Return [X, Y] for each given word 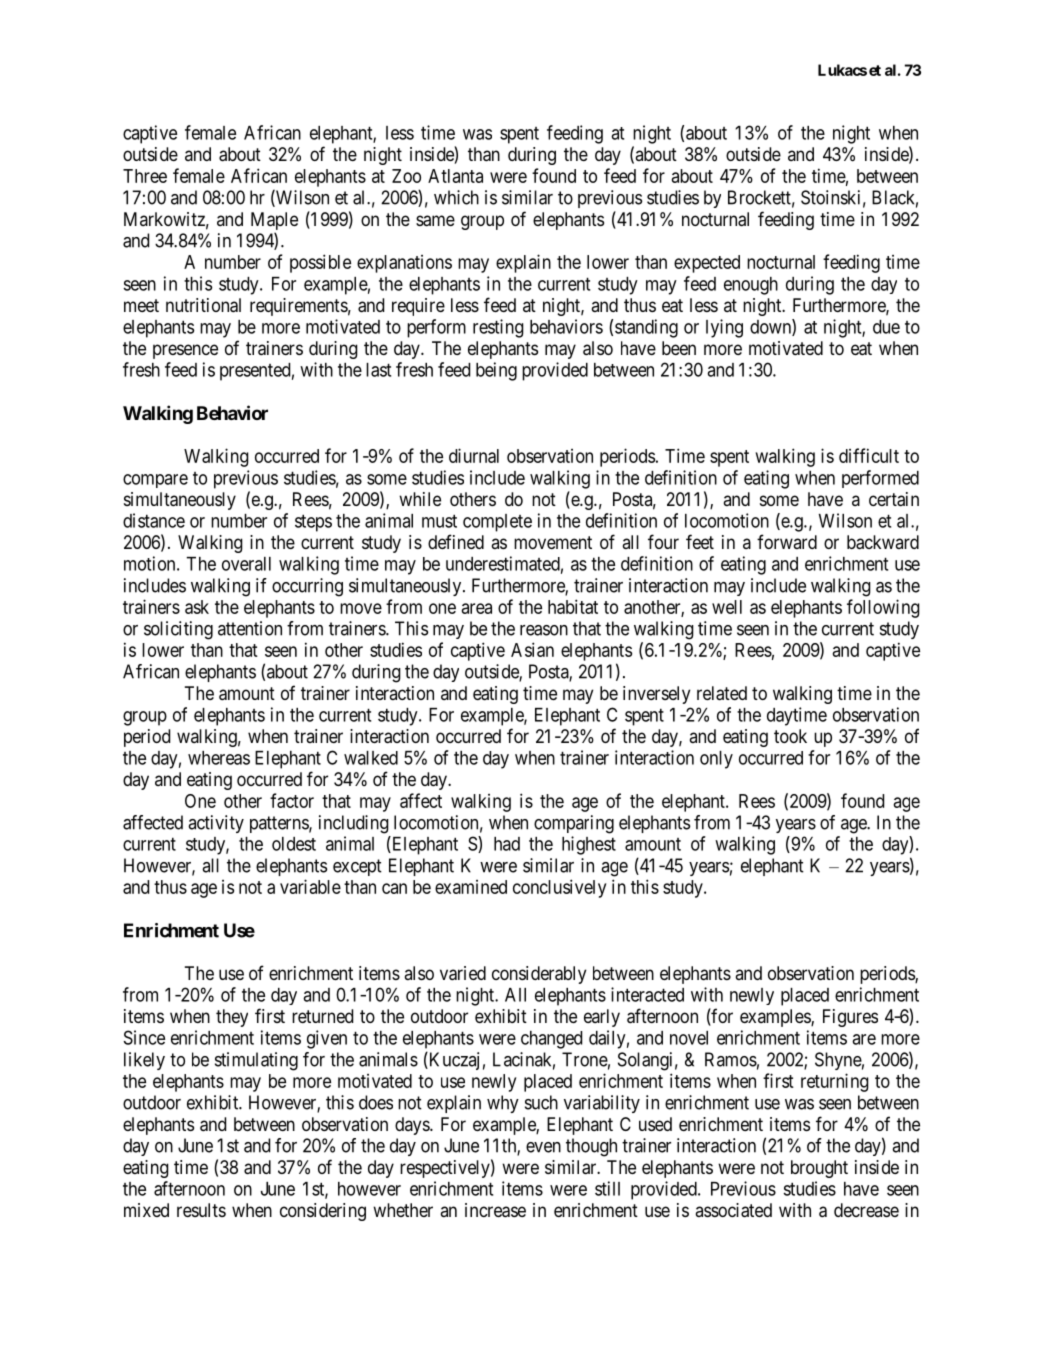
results [201, 1210]
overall [246, 564]
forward [787, 541]
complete [497, 523]
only [716, 760]
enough [751, 286]
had [507, 844]
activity [216, 824]
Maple [274, 221]
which [456, 197]
